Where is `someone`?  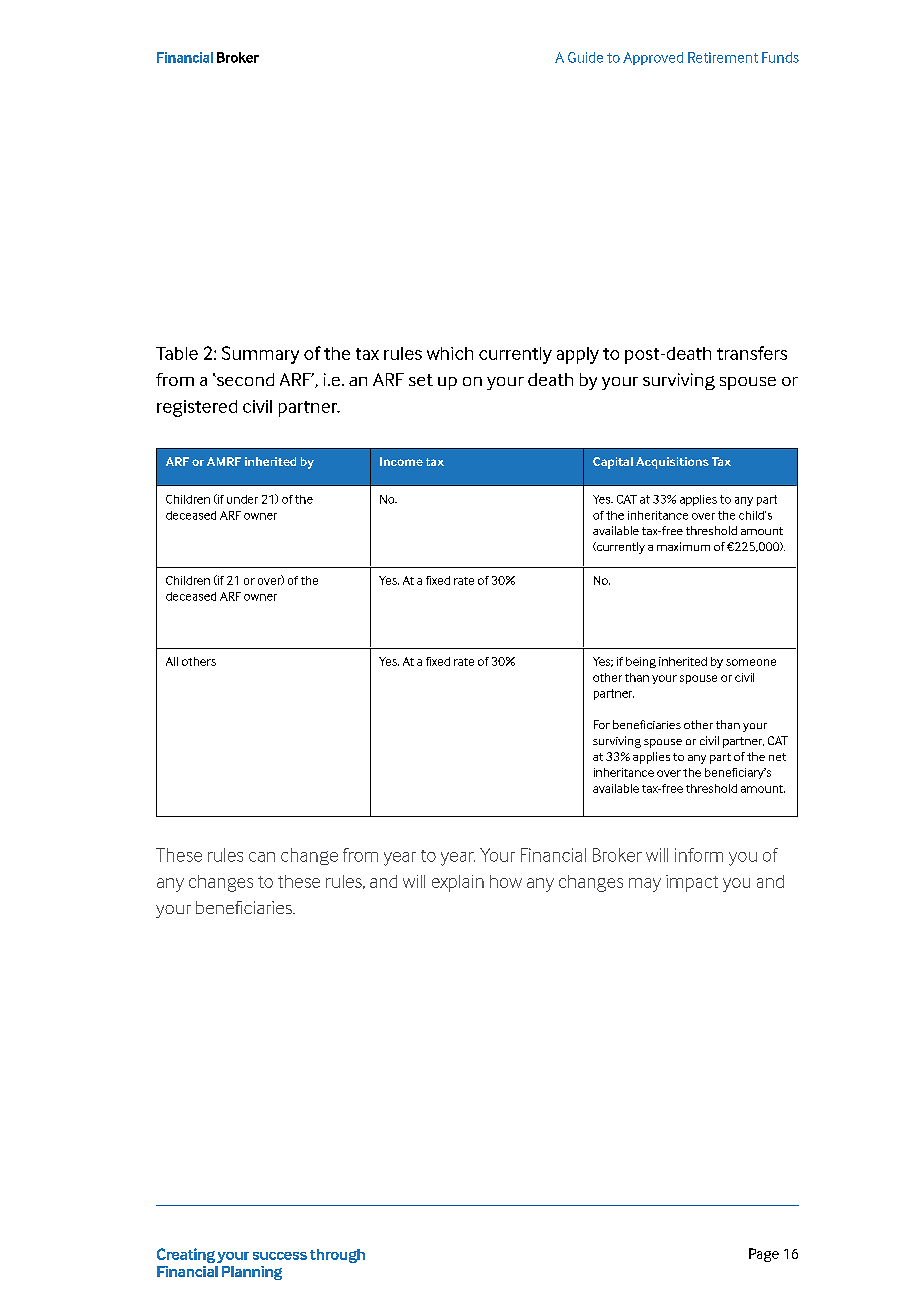
someone is located at coordinates (751, 662).
